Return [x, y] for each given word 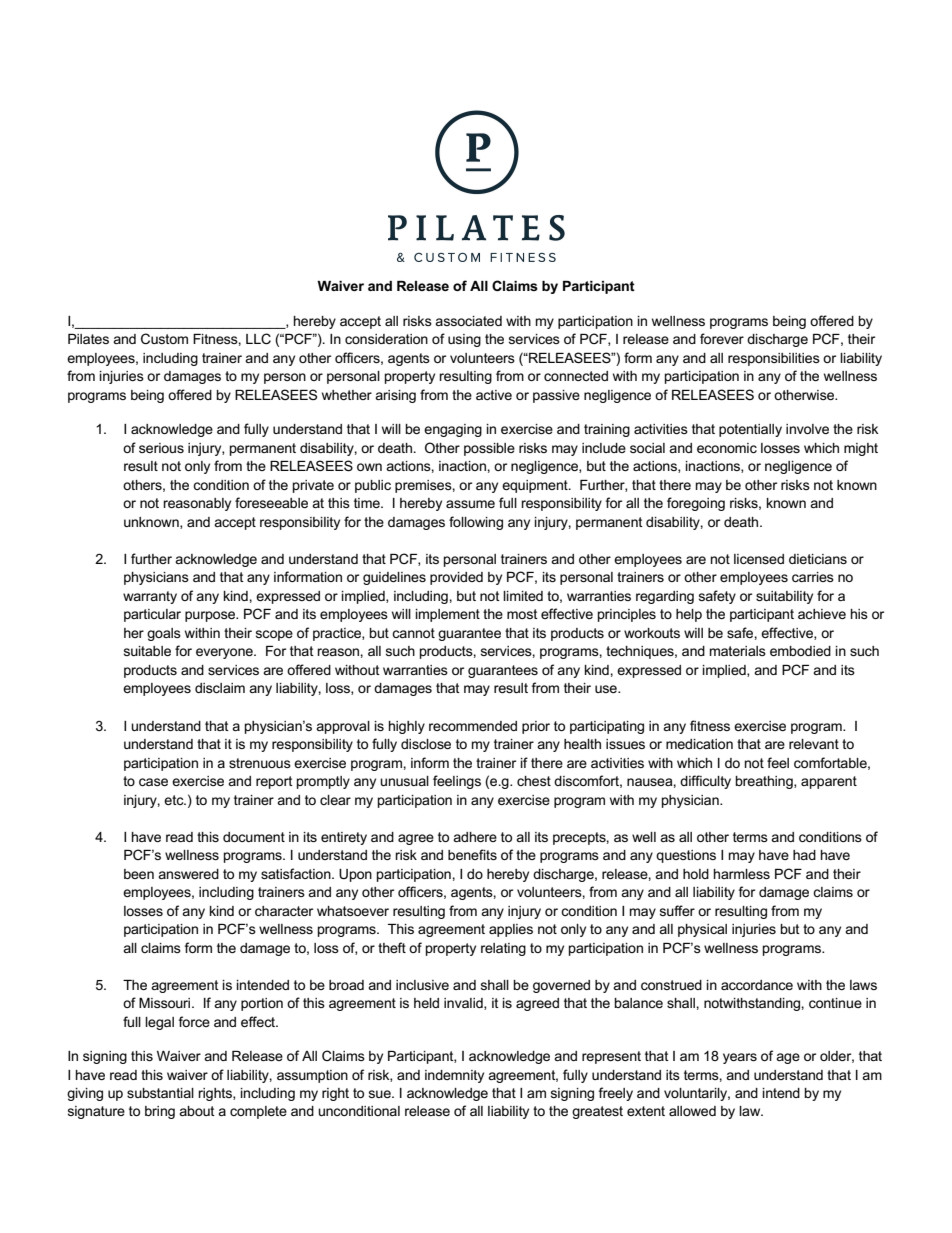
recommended [473, 726]
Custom [164, 338]
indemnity [454, 1076]
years [740, 1058]
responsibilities [774, 359]
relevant [814, 744]
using [464, 340]
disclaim [220, 688]
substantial [160, 1093]
